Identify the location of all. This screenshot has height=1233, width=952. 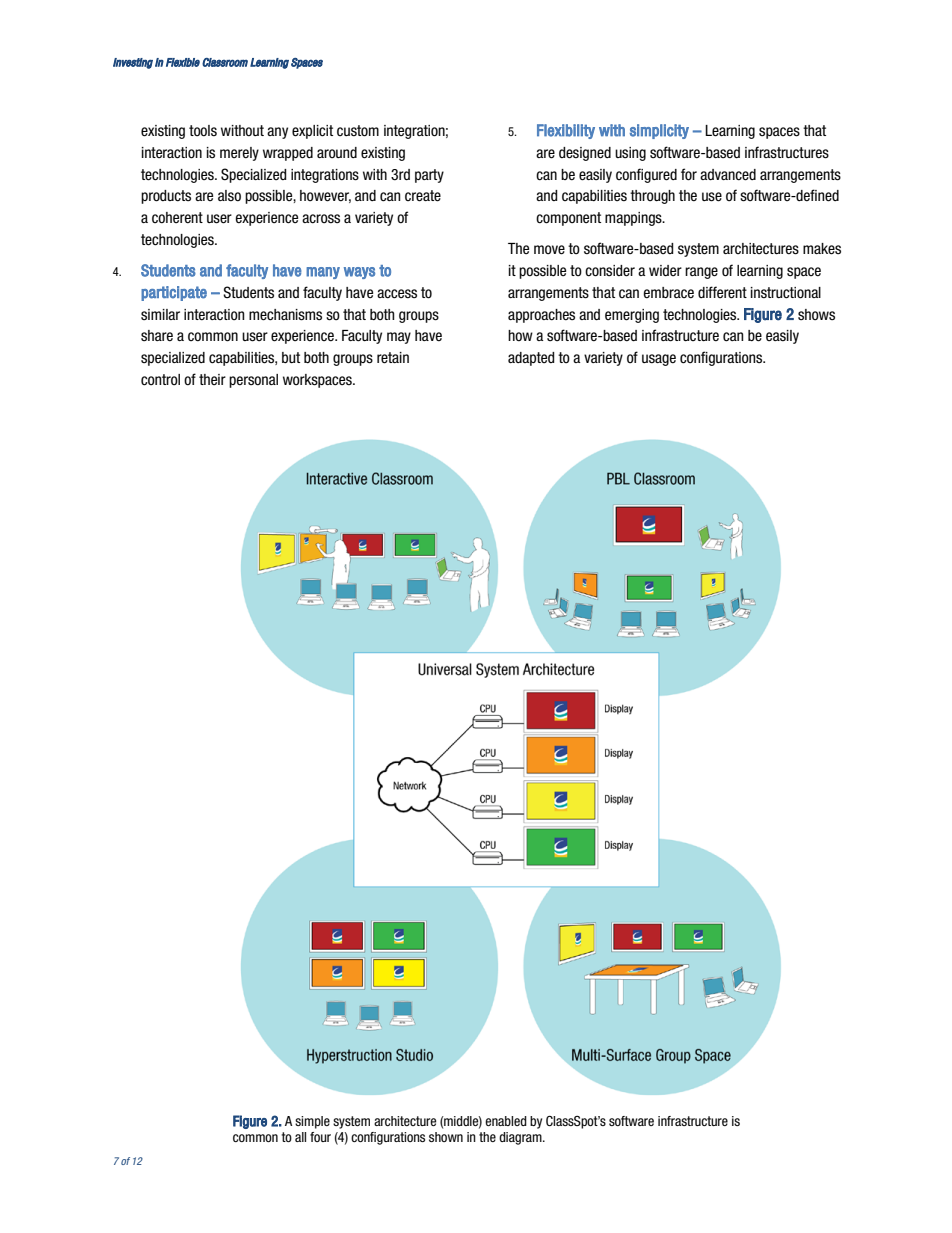
(300, 1137).
